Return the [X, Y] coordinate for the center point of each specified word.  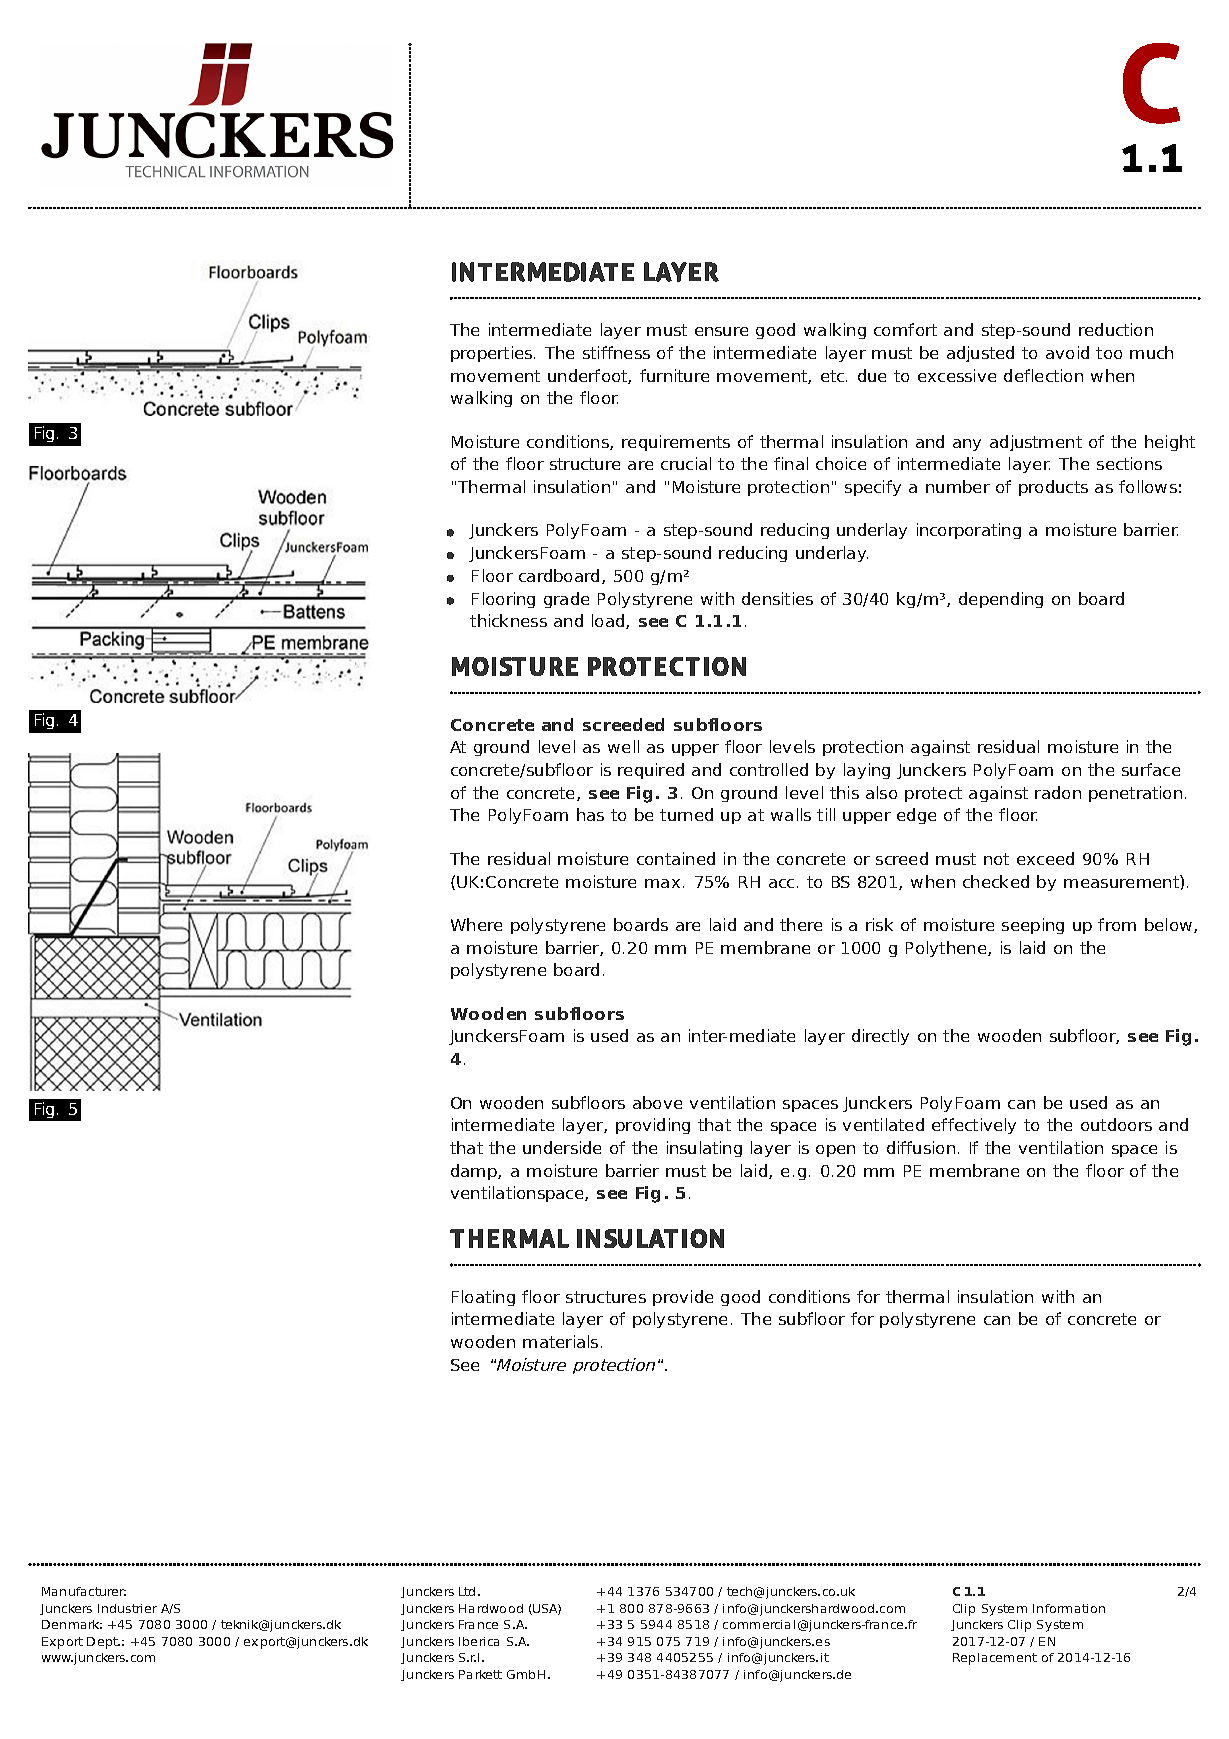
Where [476, 924]
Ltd [467, 1591]
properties [493, 354]
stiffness [616, 352]
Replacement [995, 1659]
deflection [1043, 375]
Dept [103, 1643]
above [657, 1102]
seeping [1033, 926]
